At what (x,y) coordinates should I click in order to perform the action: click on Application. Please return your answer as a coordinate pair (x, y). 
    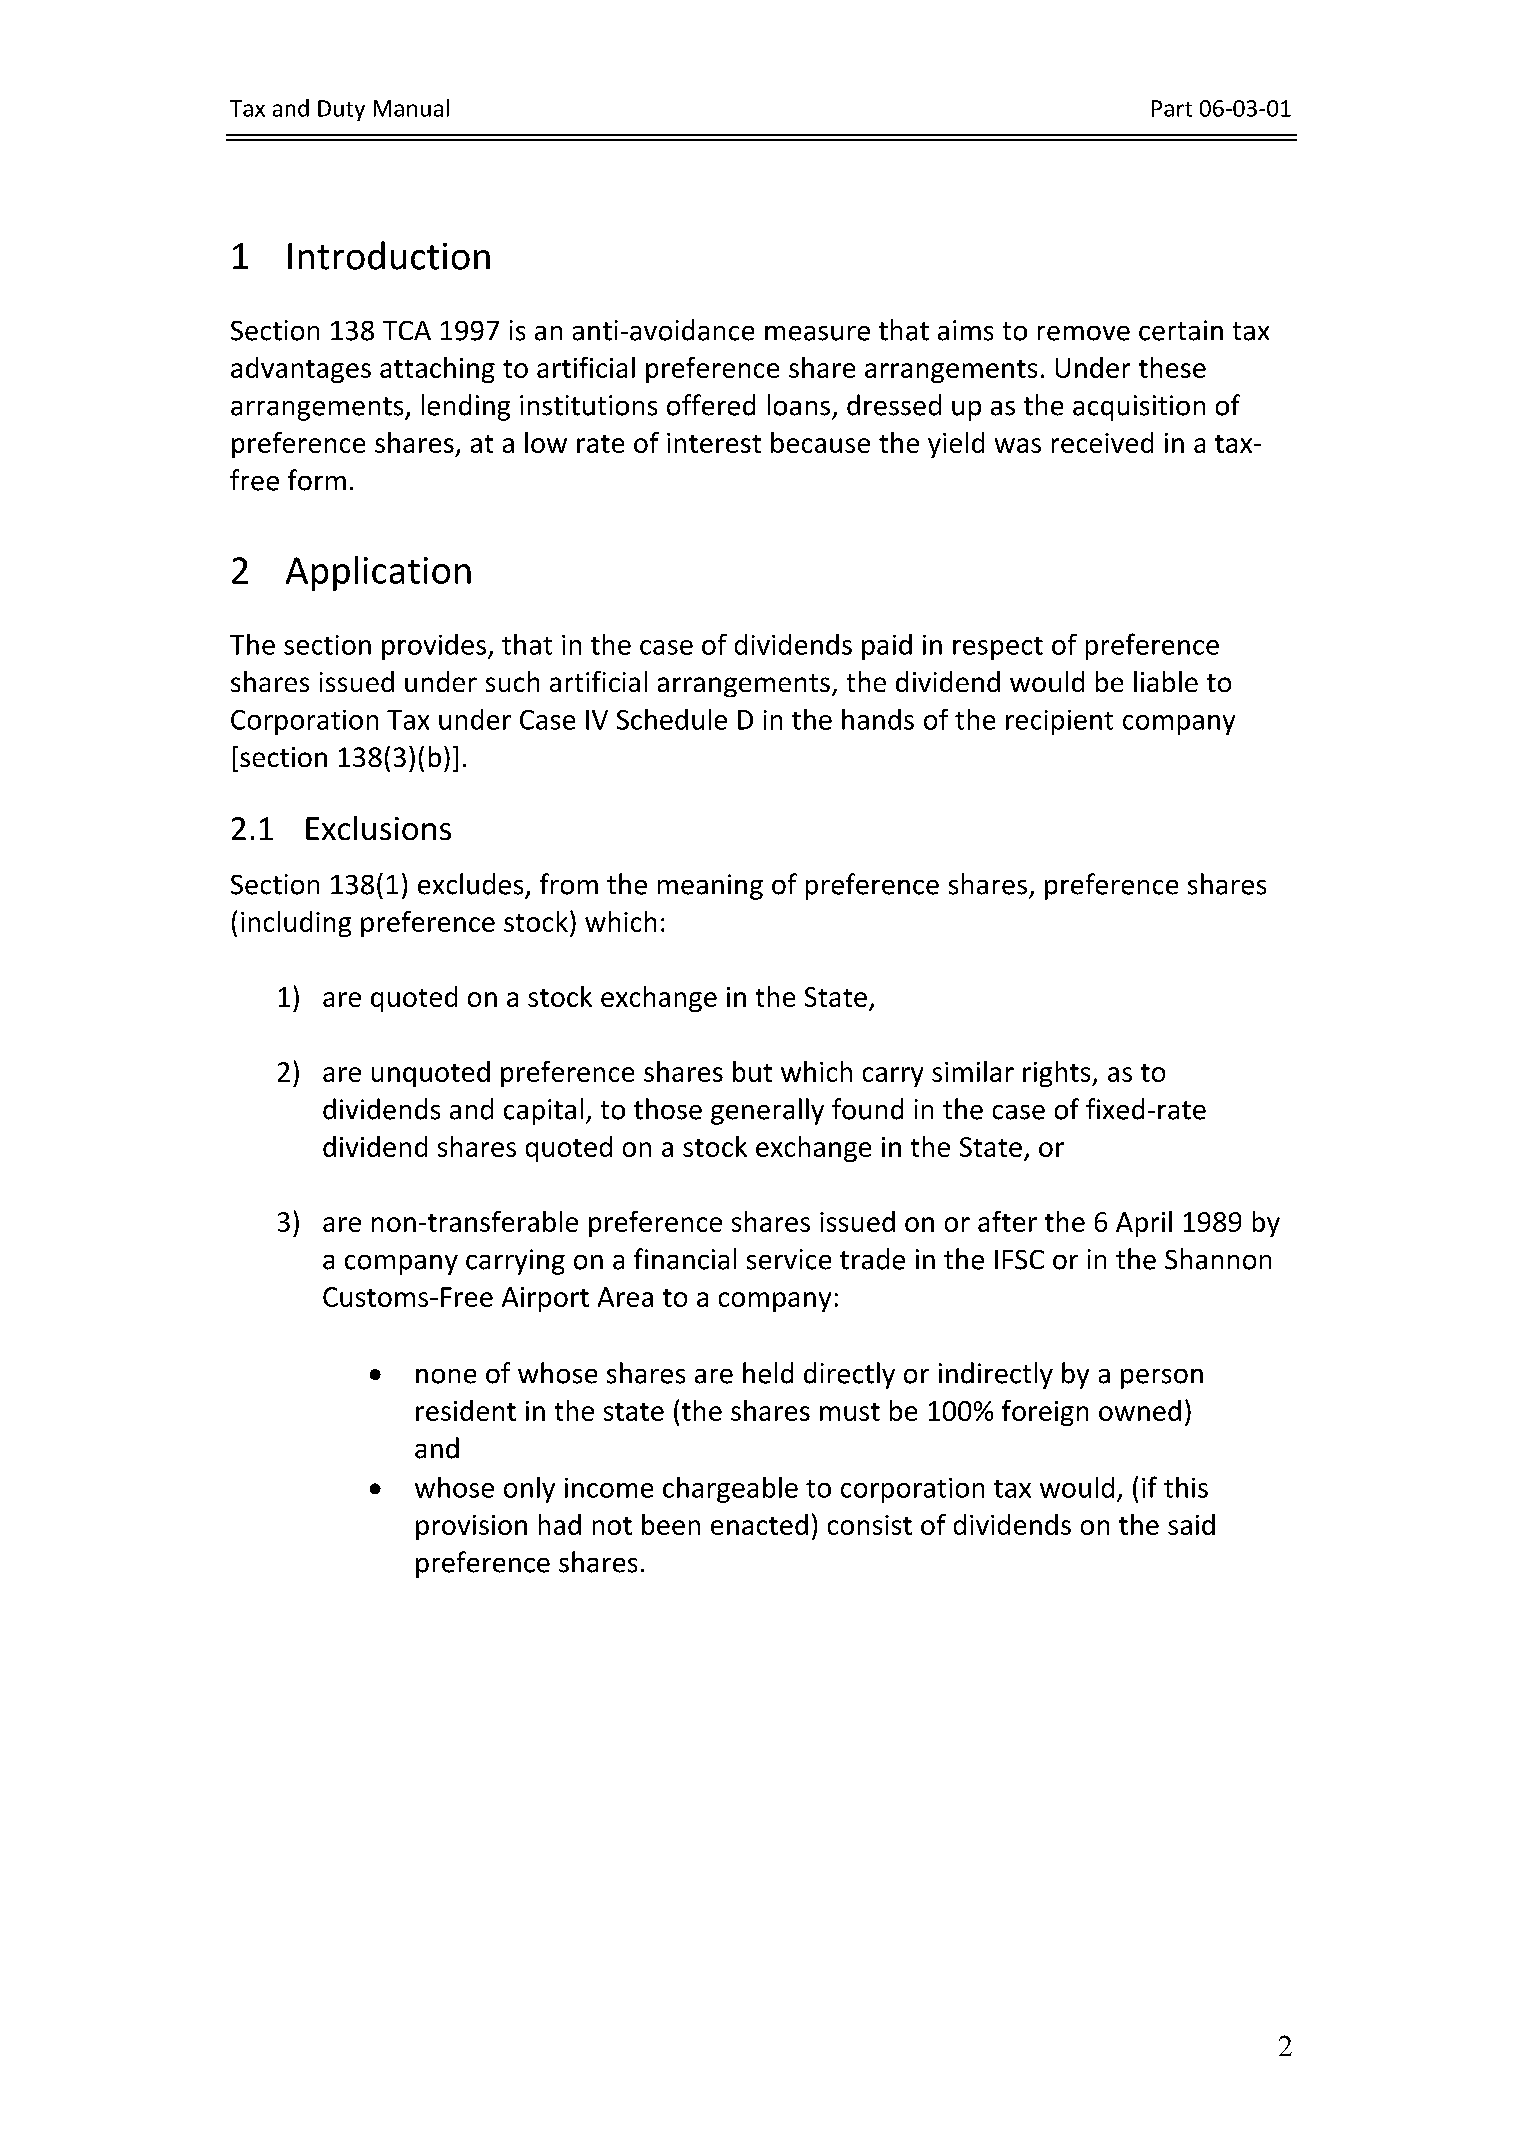
    Looking at the image, I should click on (378, 573).
